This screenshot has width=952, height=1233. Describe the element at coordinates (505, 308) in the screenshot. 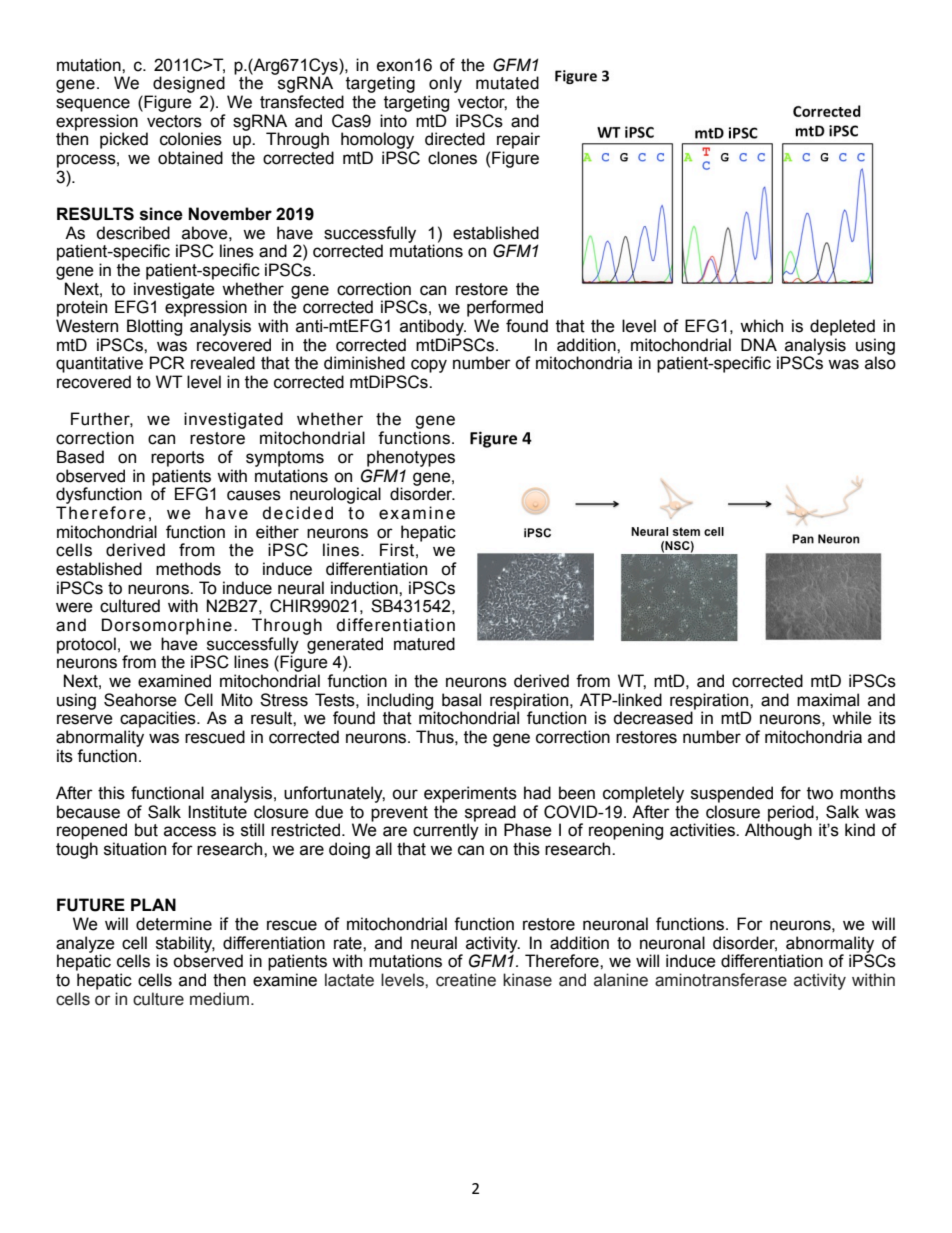

I see `performed` at that location.
